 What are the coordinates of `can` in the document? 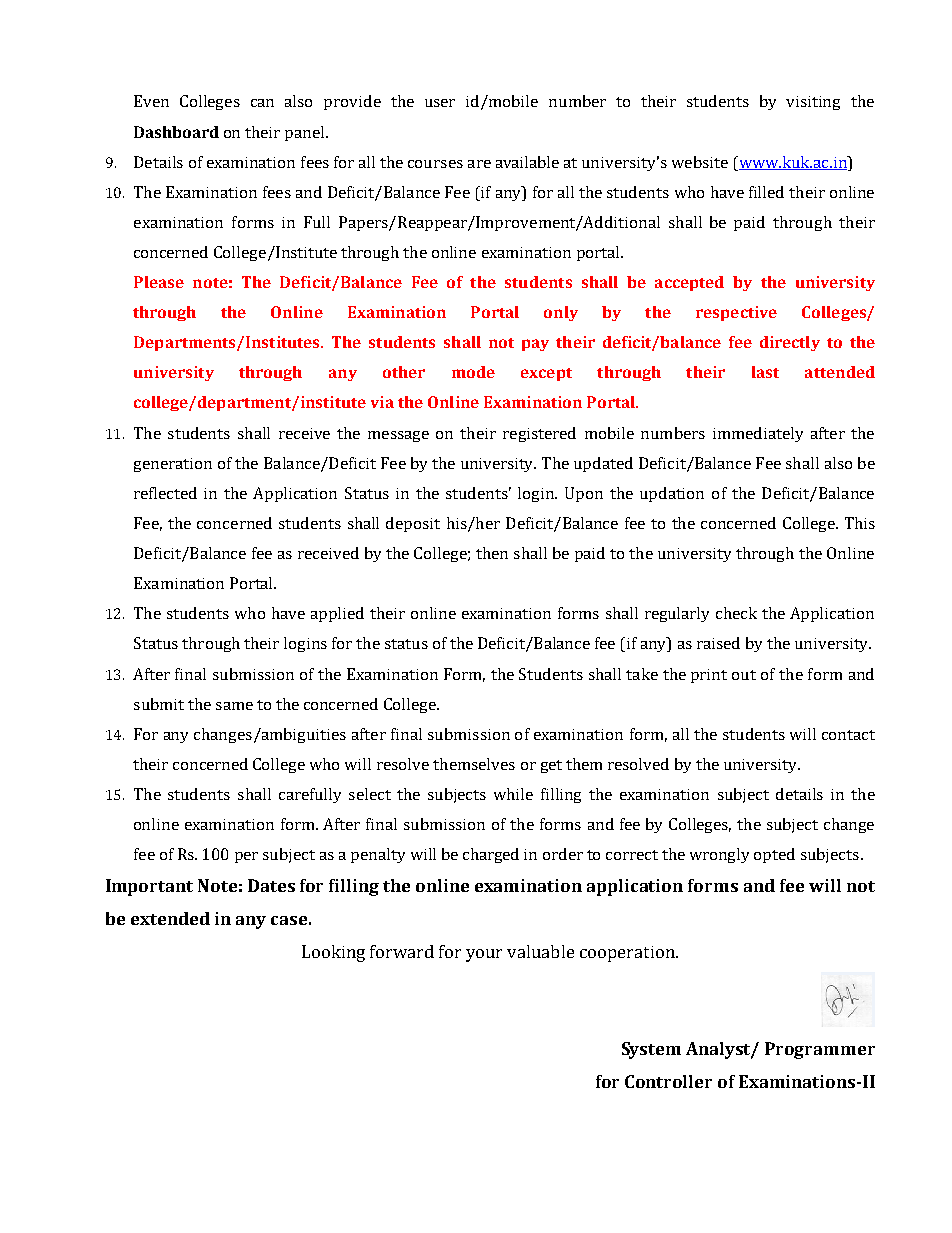 It's located at (262, 103).
